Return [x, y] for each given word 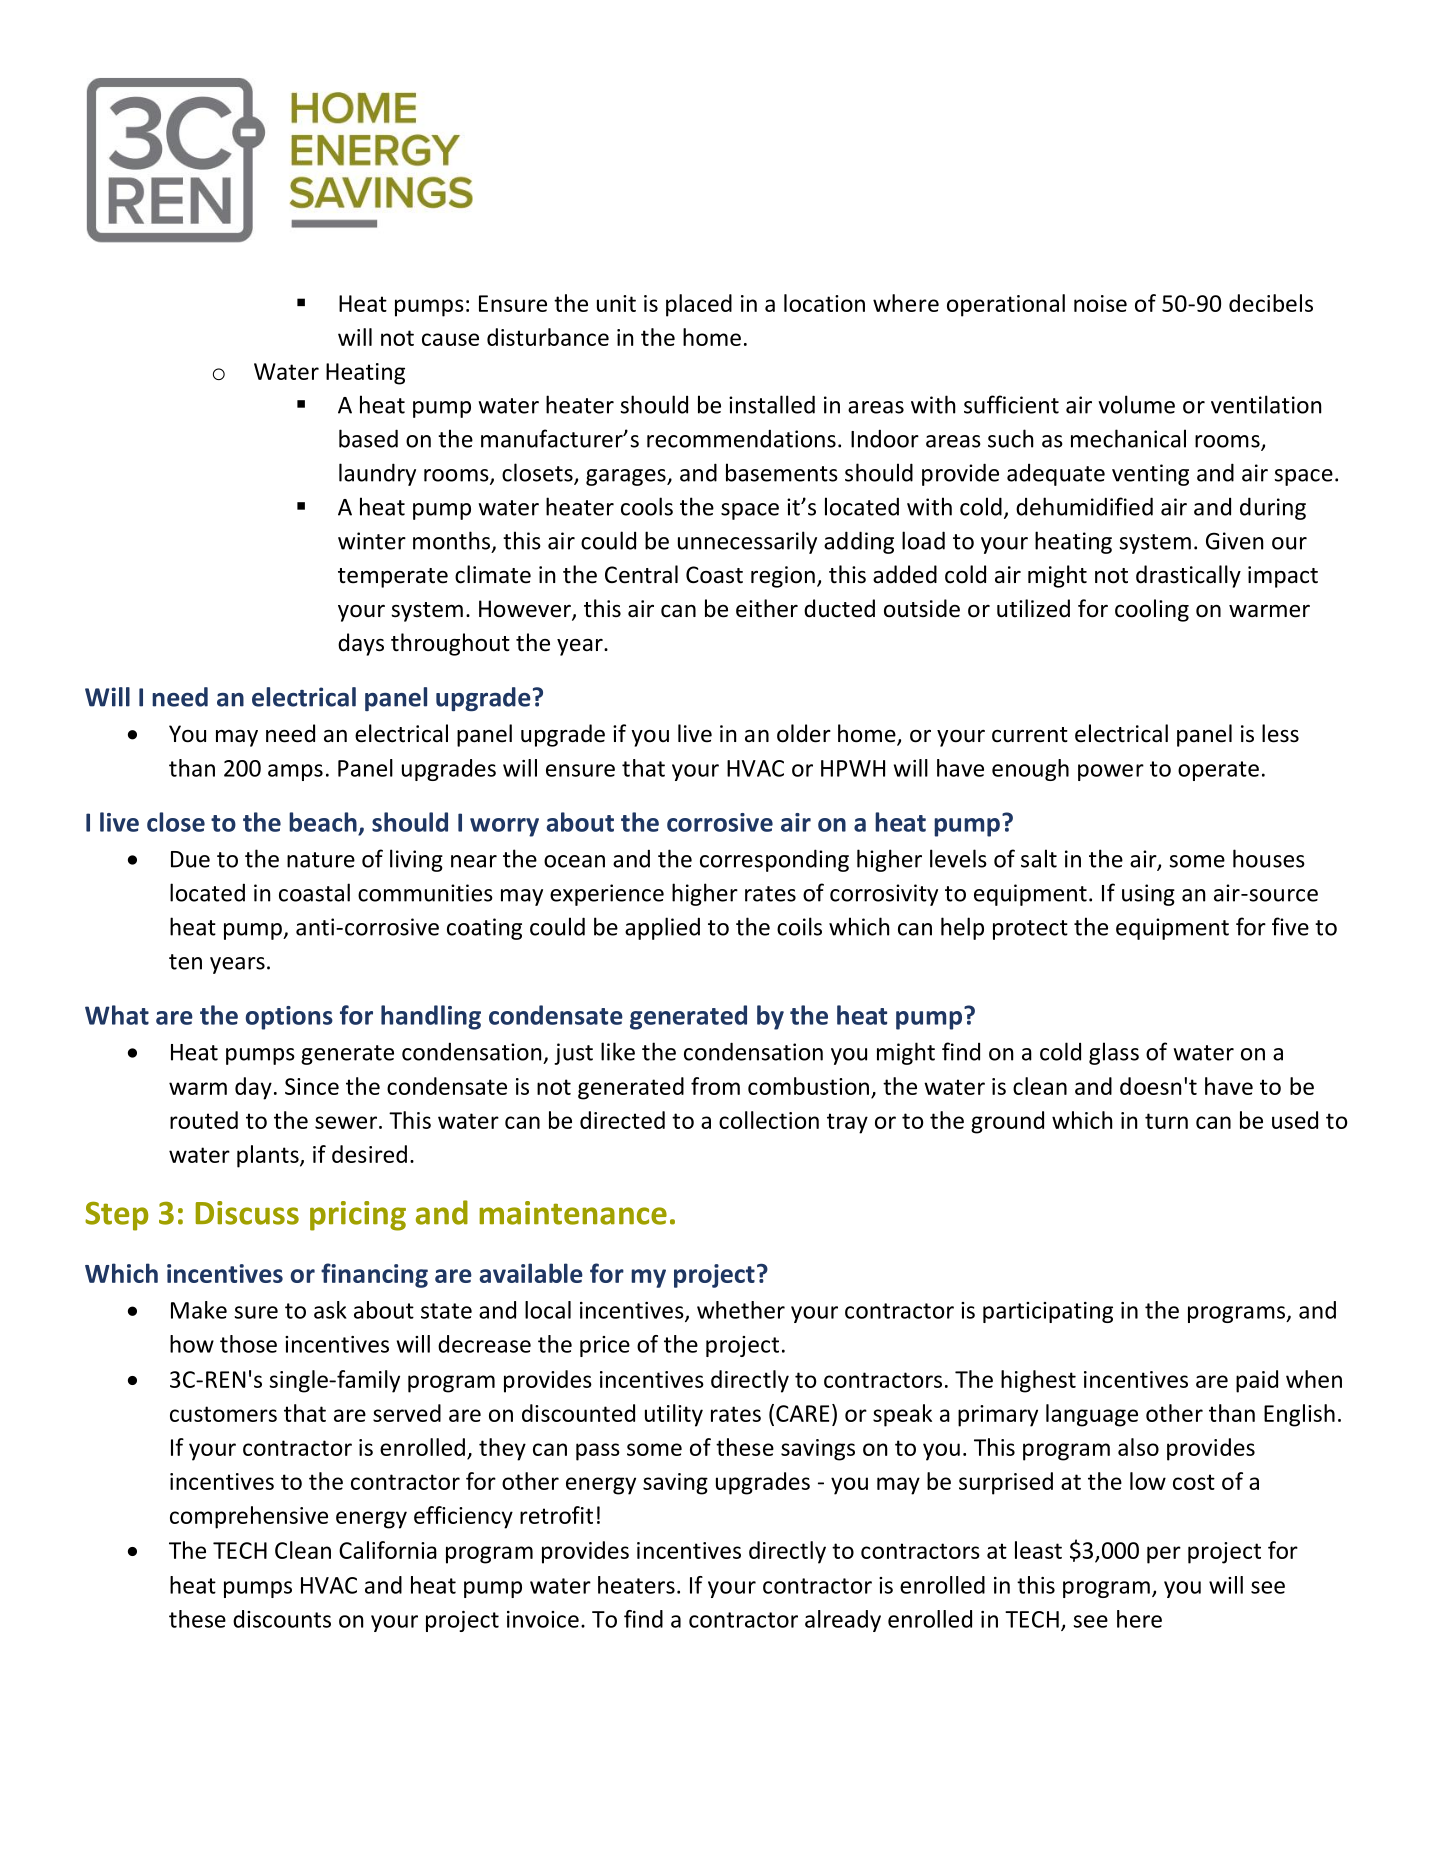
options [289, 1018]
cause [450, 339]
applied [662, 928]
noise [1100, 303]
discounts [282, 1619]
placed [699, 305]
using [1148, 895]
